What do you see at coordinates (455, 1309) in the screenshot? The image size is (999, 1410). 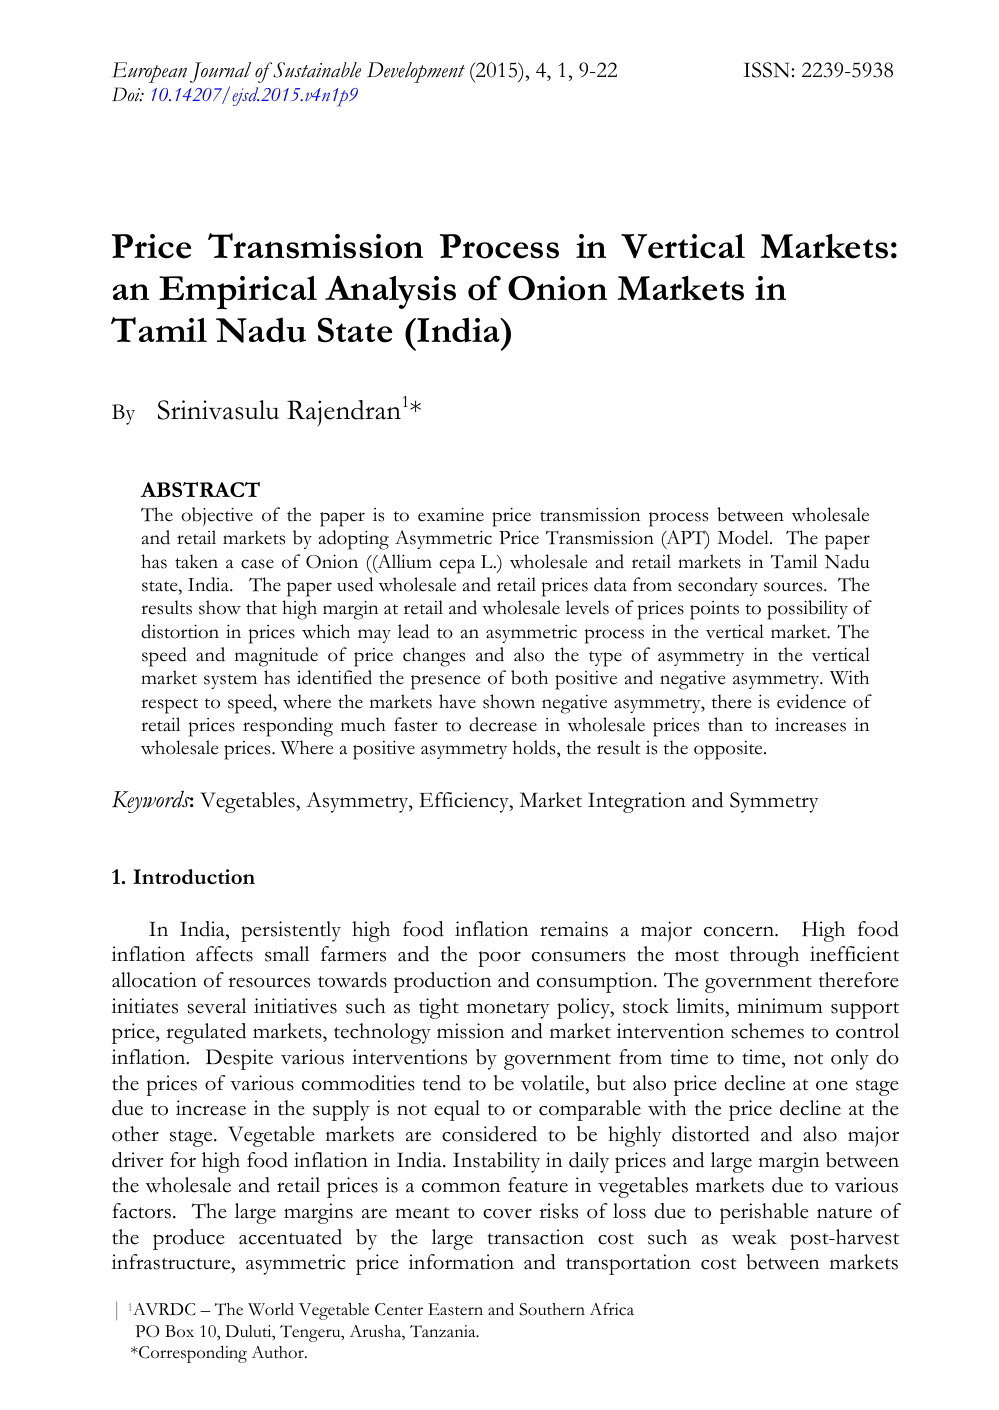 I see `Eastern` at bounding box center [455, 1309].
